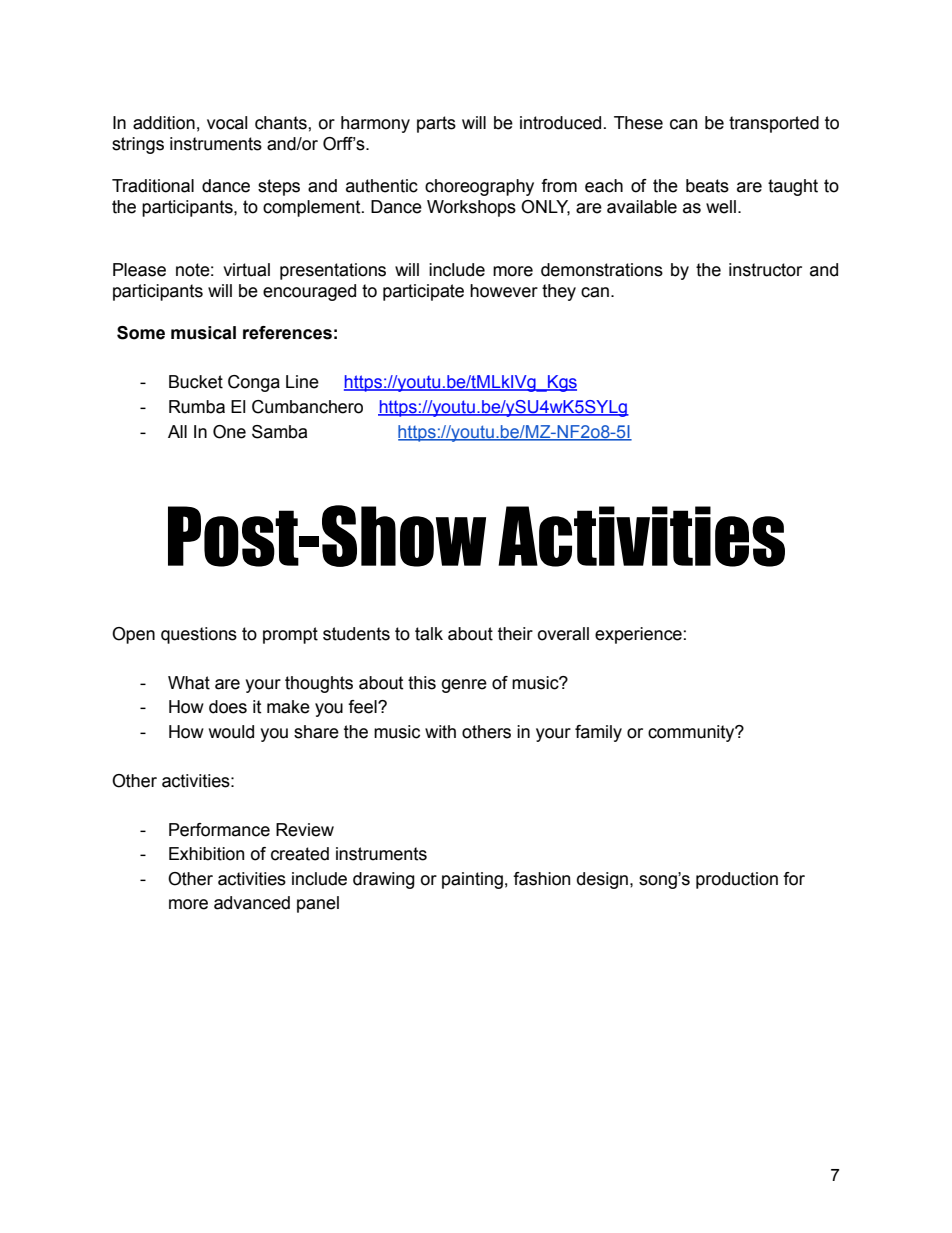 This image has width=952, height=1233. What do you see at coordinates (227, 123) in the image?
I see `vocal` at bounding box center [227, 123].
